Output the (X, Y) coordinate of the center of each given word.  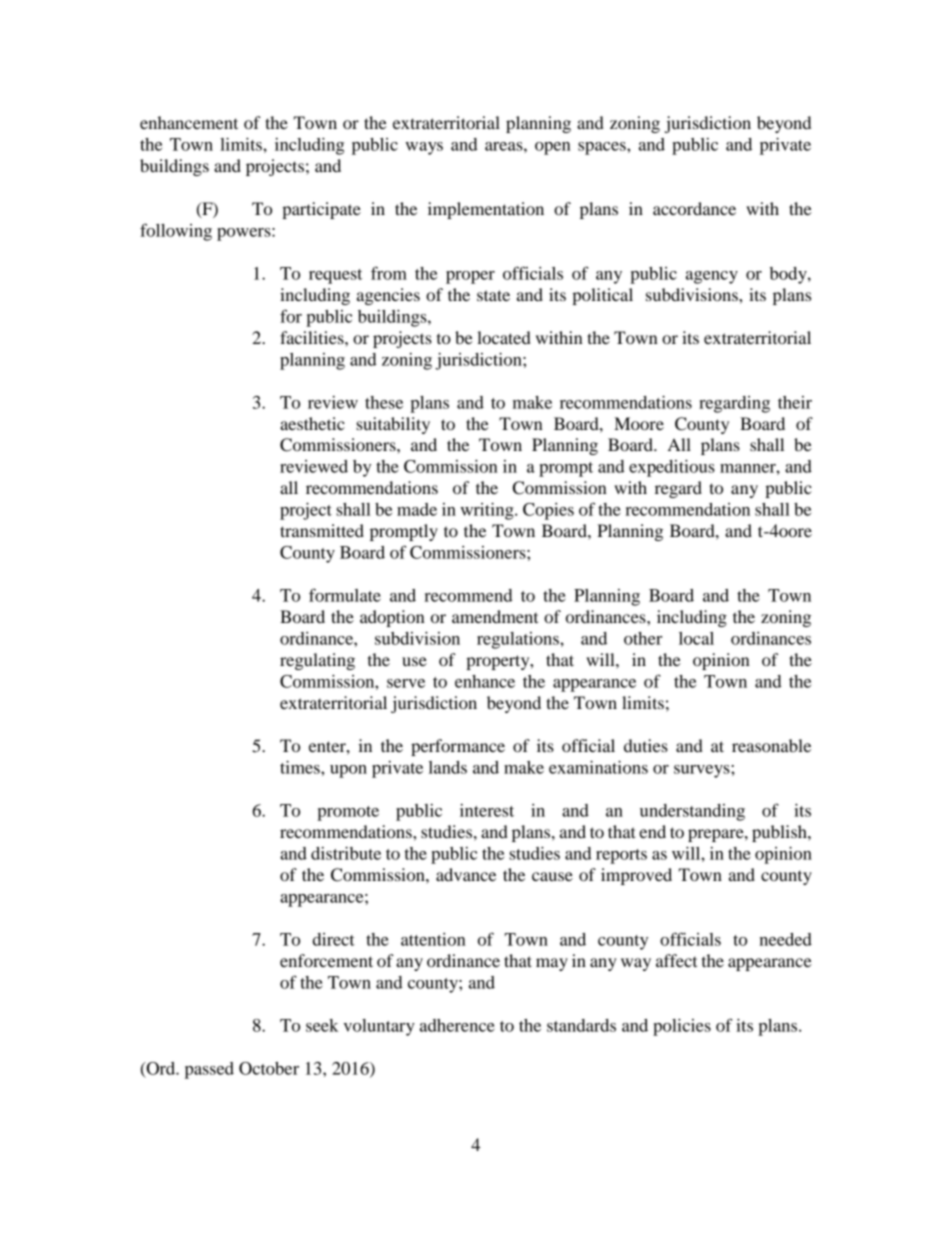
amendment (495, 616)
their (795, 402)
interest (487, 810)
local (696, 638)
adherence (457, 1025)
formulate (345, 595)
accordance (694, 208)
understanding (692, 812)
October (269, 1068)
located (504, 337)
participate (321, 210)
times (301, 767)
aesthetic (312, 423)
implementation (486, 210)
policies (682, 1027)
